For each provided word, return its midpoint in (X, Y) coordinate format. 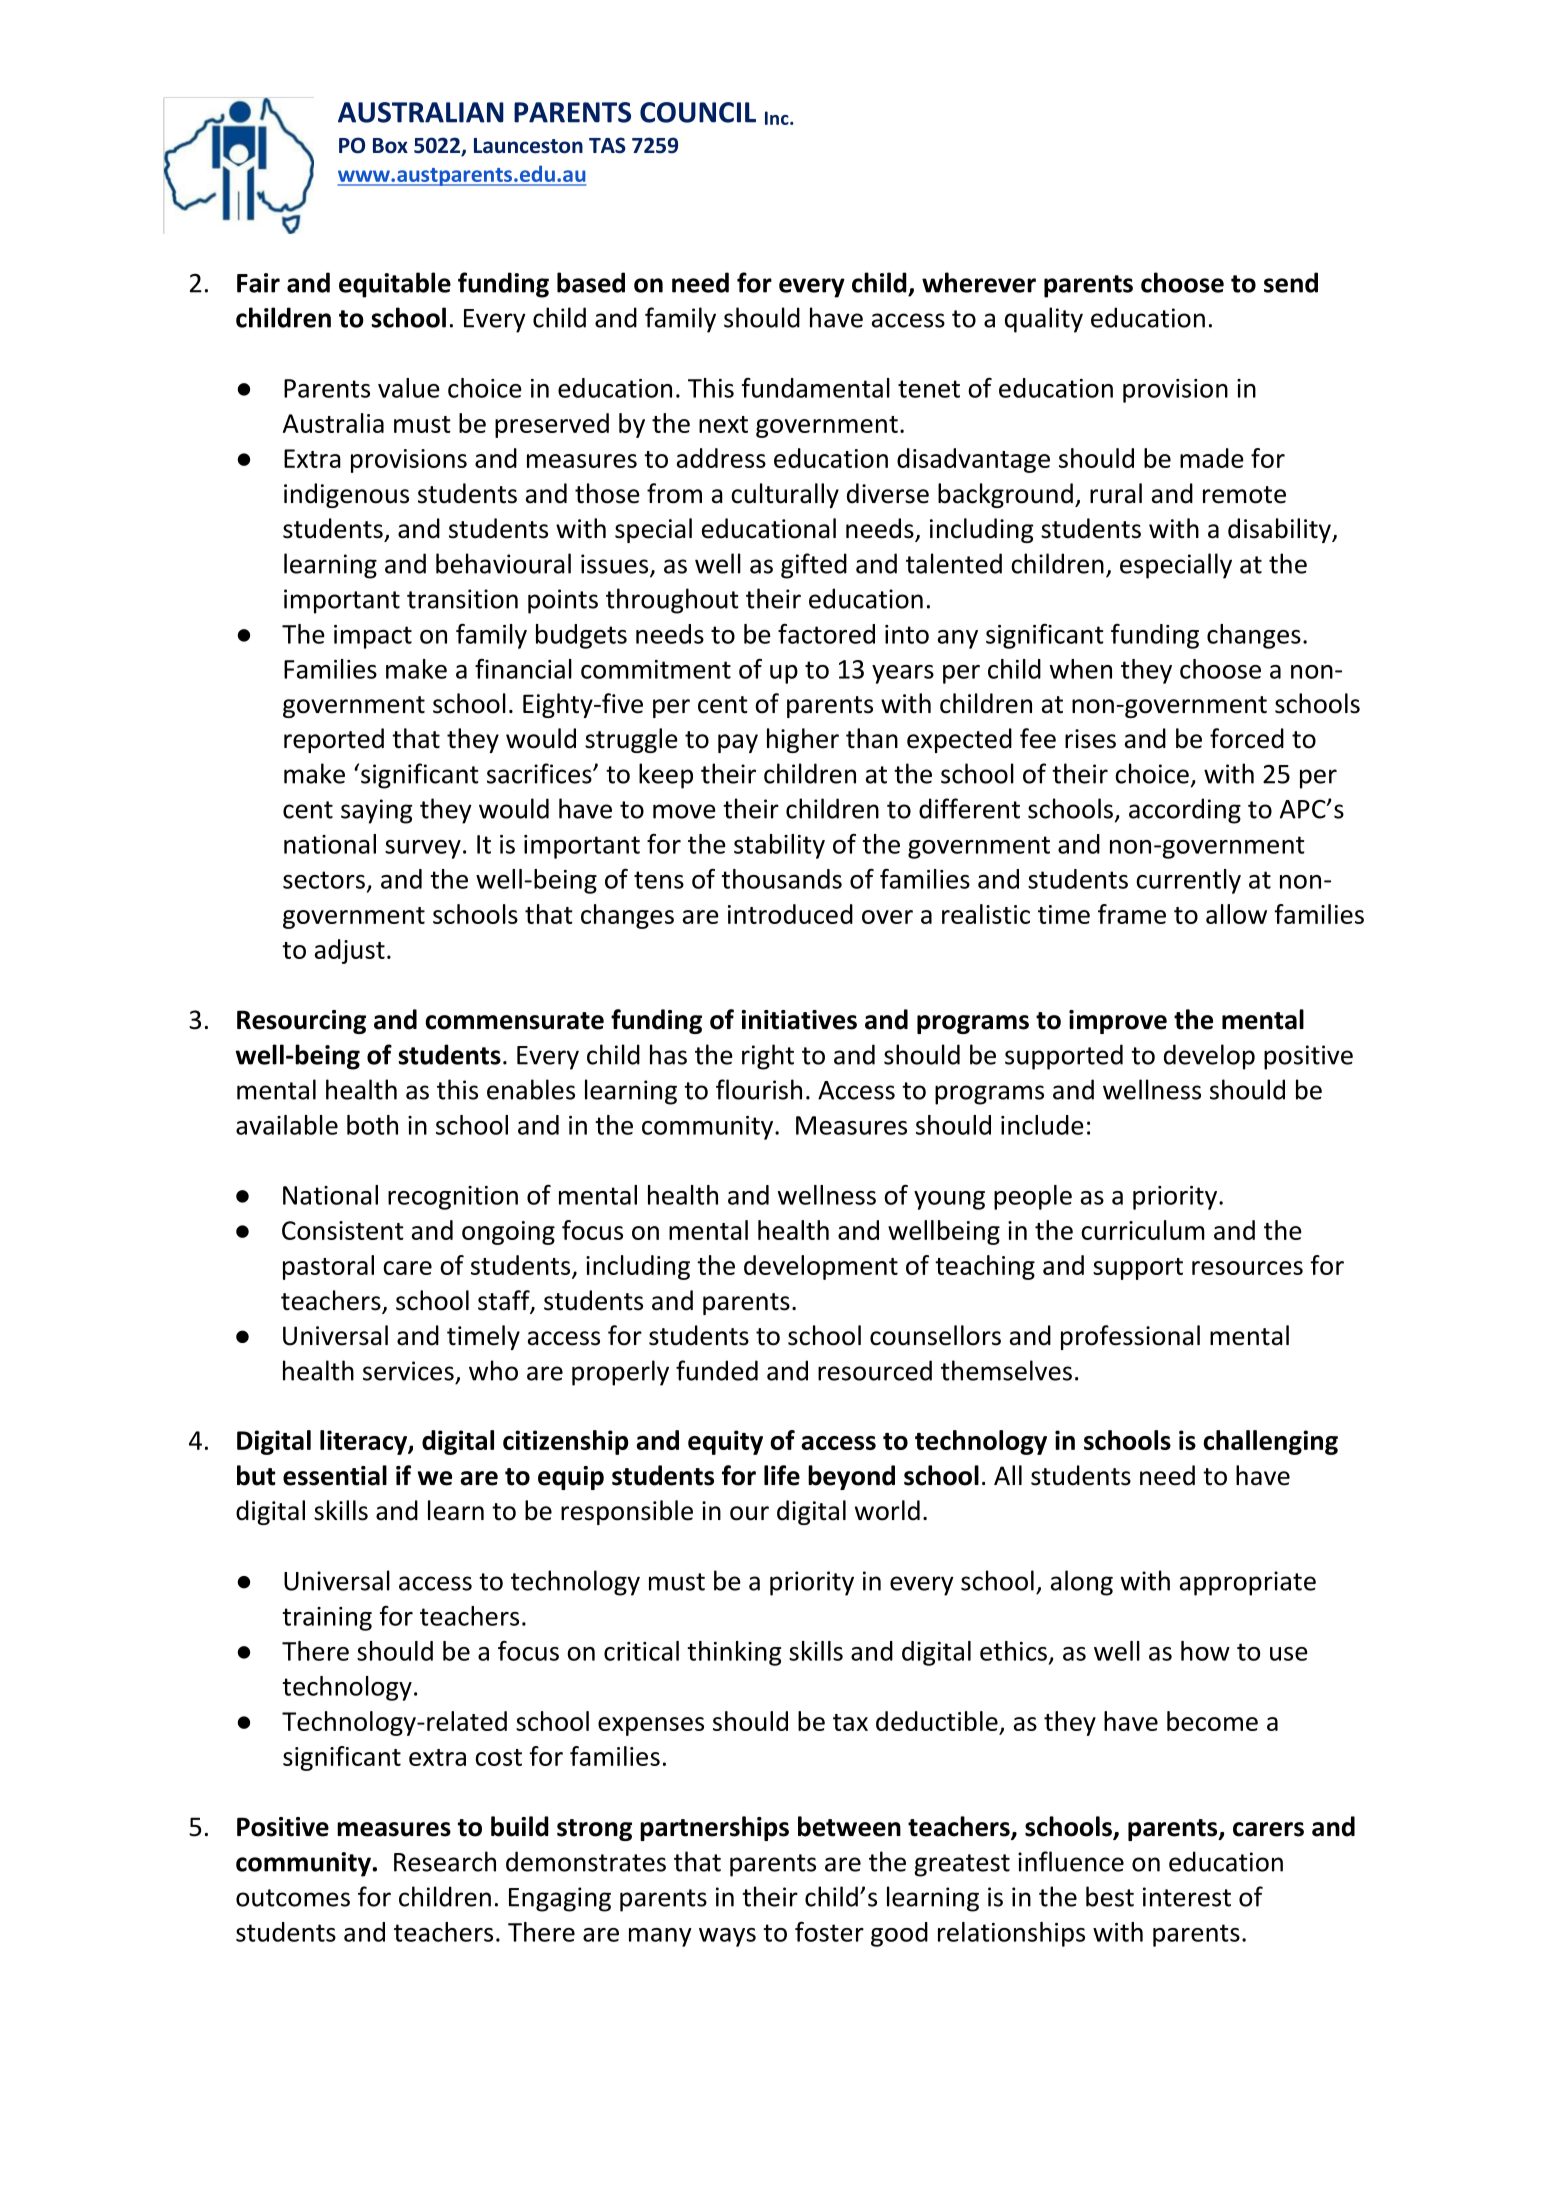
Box (390, 146)
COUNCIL (698, 112)
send (1291, 282)
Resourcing (301, 1022)
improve (1118, 1022)
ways (727, 1937)
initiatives (799, 1020)
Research (445, 1861)
